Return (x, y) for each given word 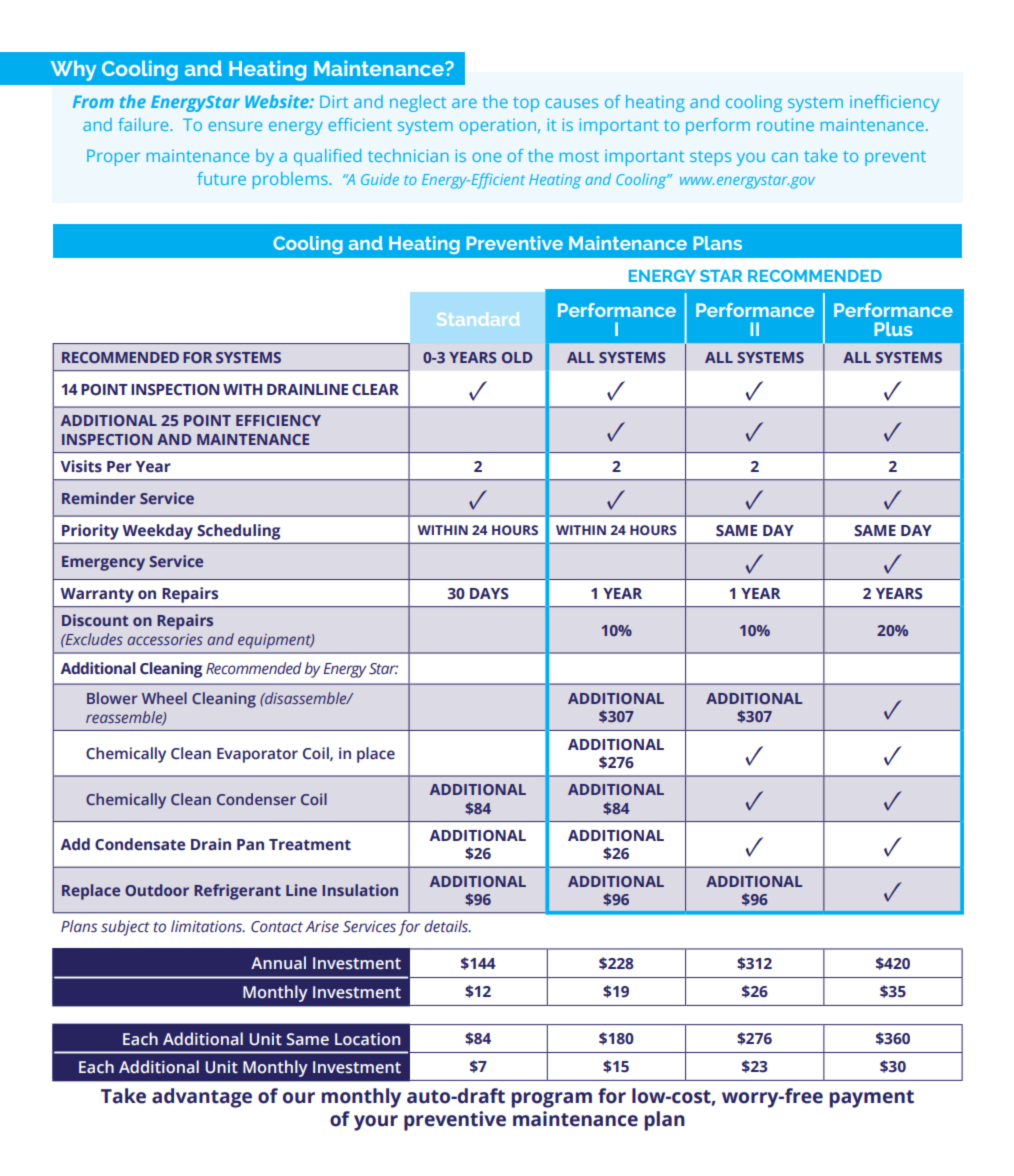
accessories (165, 639)
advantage (202, 1098)
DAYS (489, 594)
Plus (894, 329)
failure (144, 124)
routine (785, 124)
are (464, 103)
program (552, 1100)
